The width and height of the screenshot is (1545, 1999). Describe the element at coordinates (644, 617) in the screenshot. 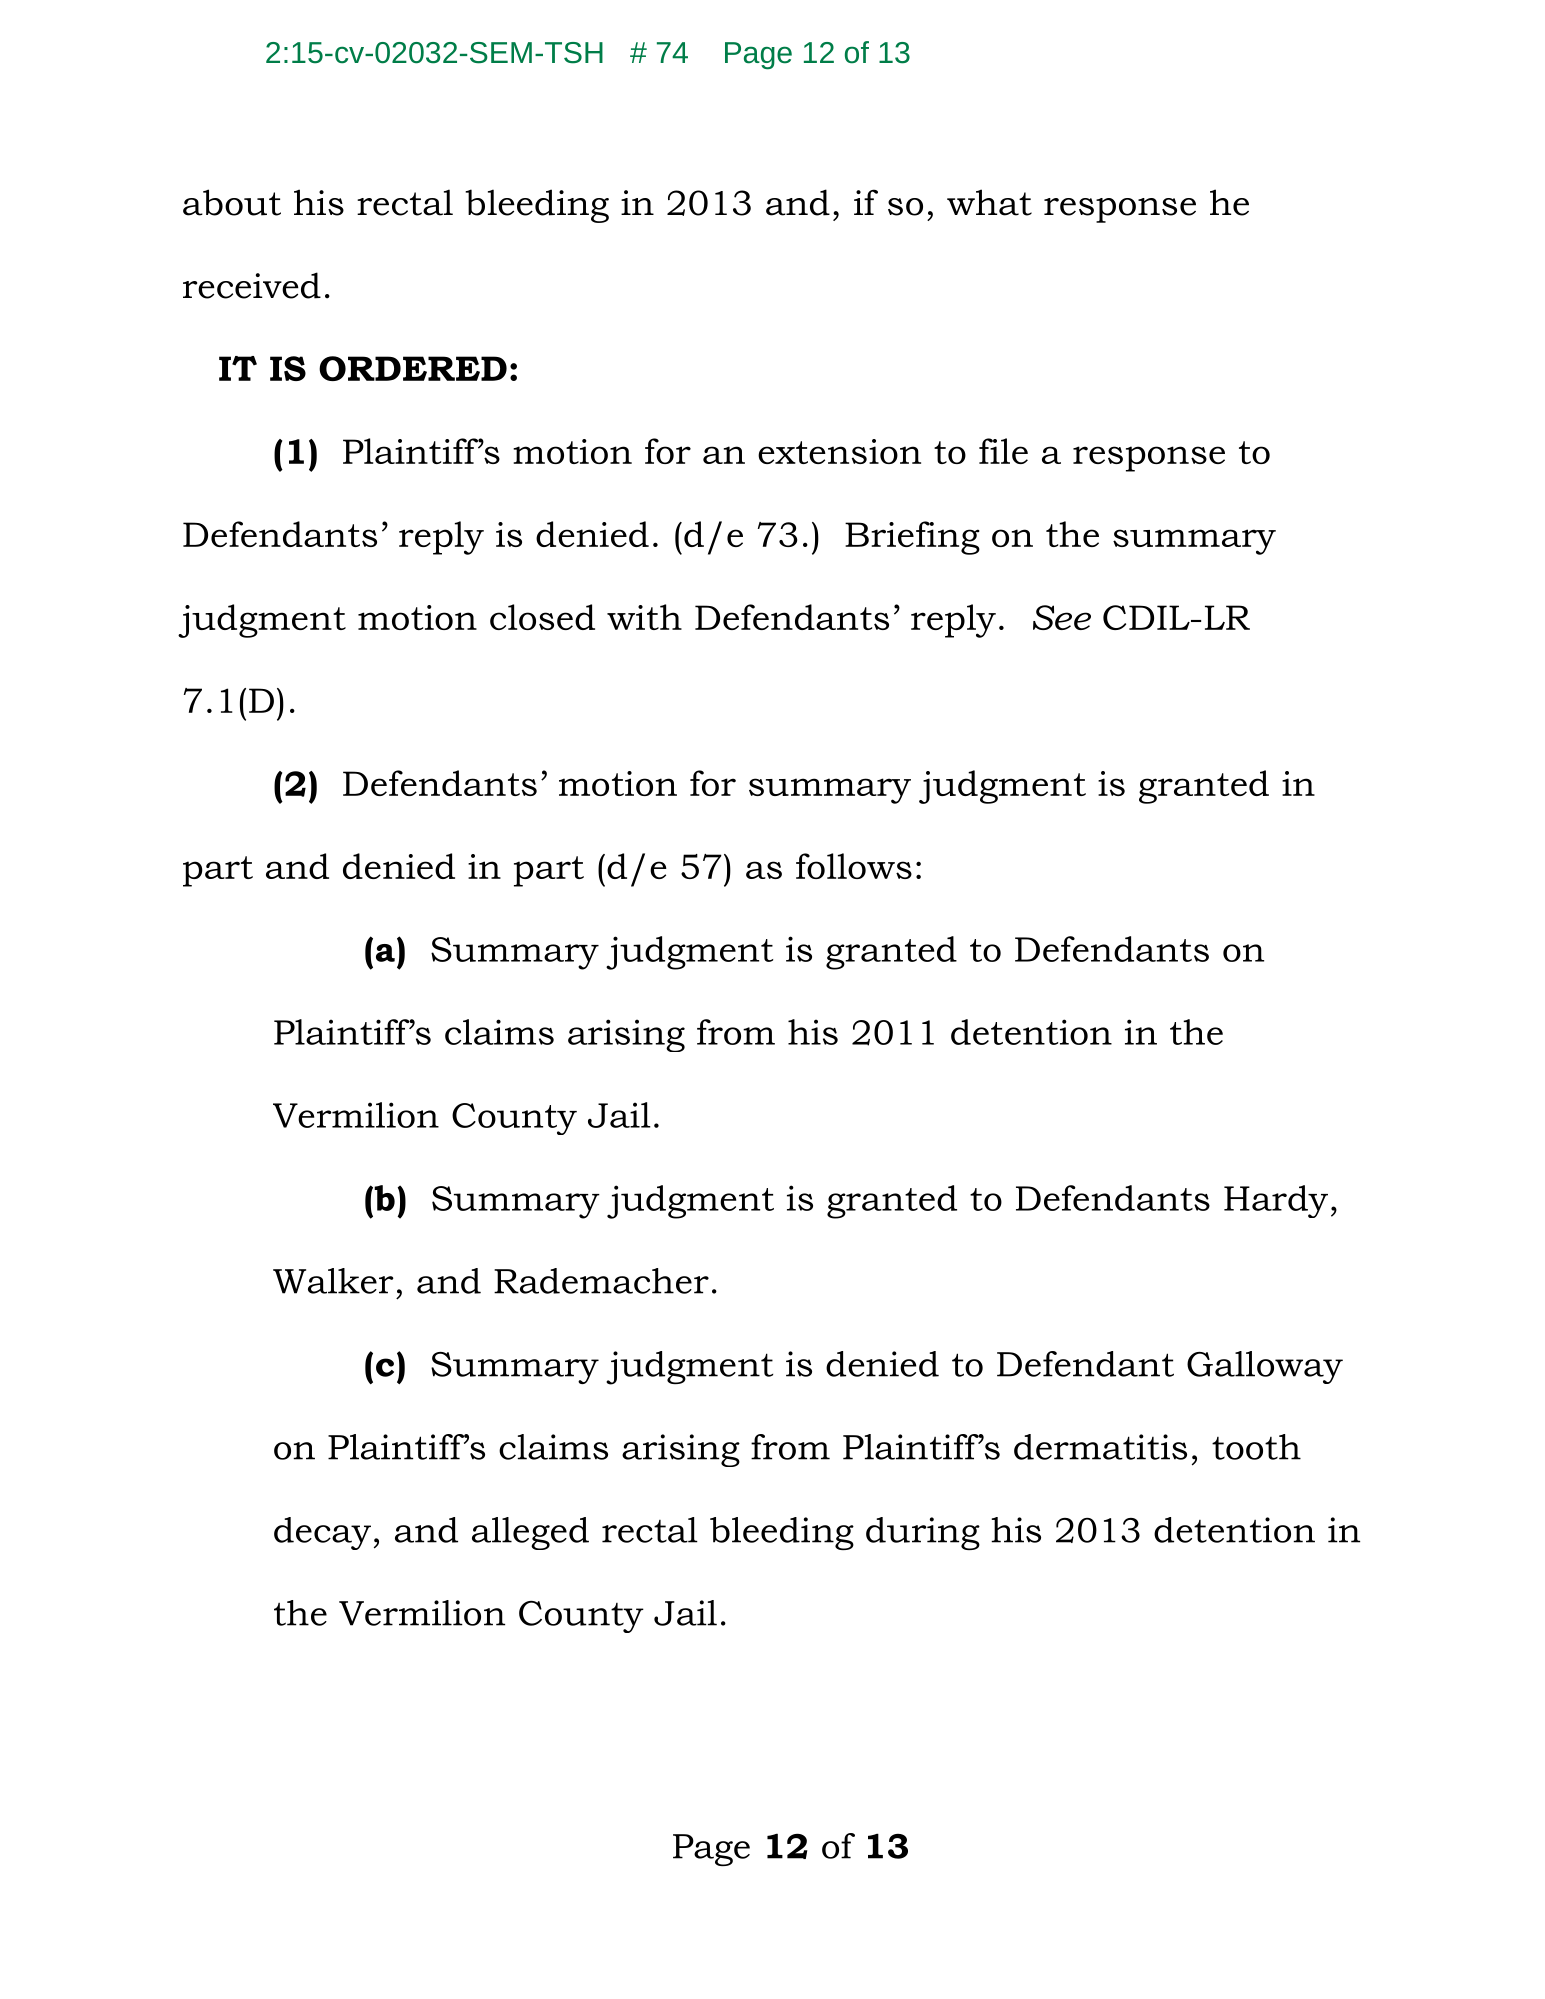

I see `with` at that location.
